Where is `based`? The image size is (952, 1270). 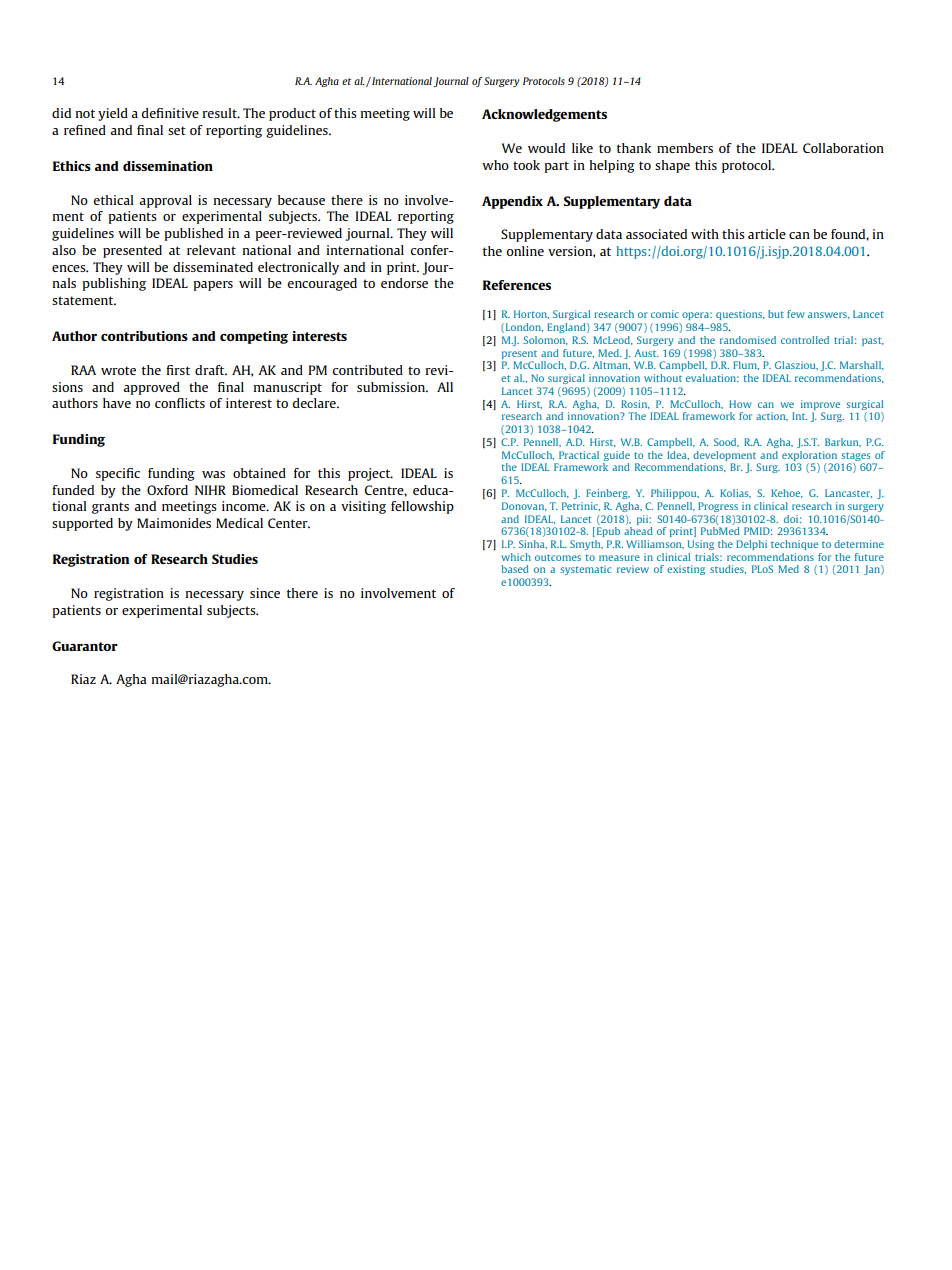 based is located at coordinates (515, 569).
